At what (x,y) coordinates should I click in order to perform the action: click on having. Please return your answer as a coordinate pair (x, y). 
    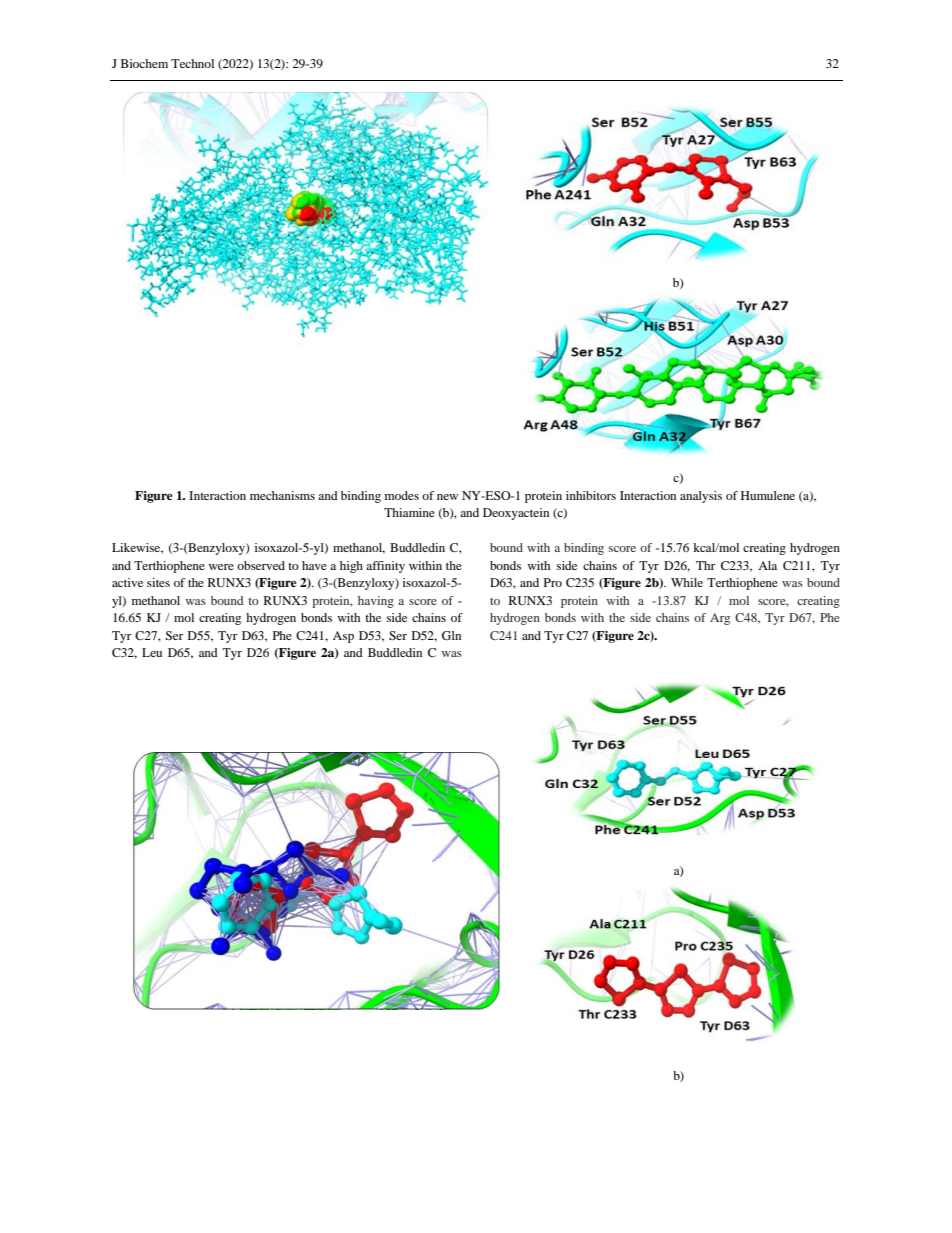
    Looking at the image, I should click on (376, 602).
